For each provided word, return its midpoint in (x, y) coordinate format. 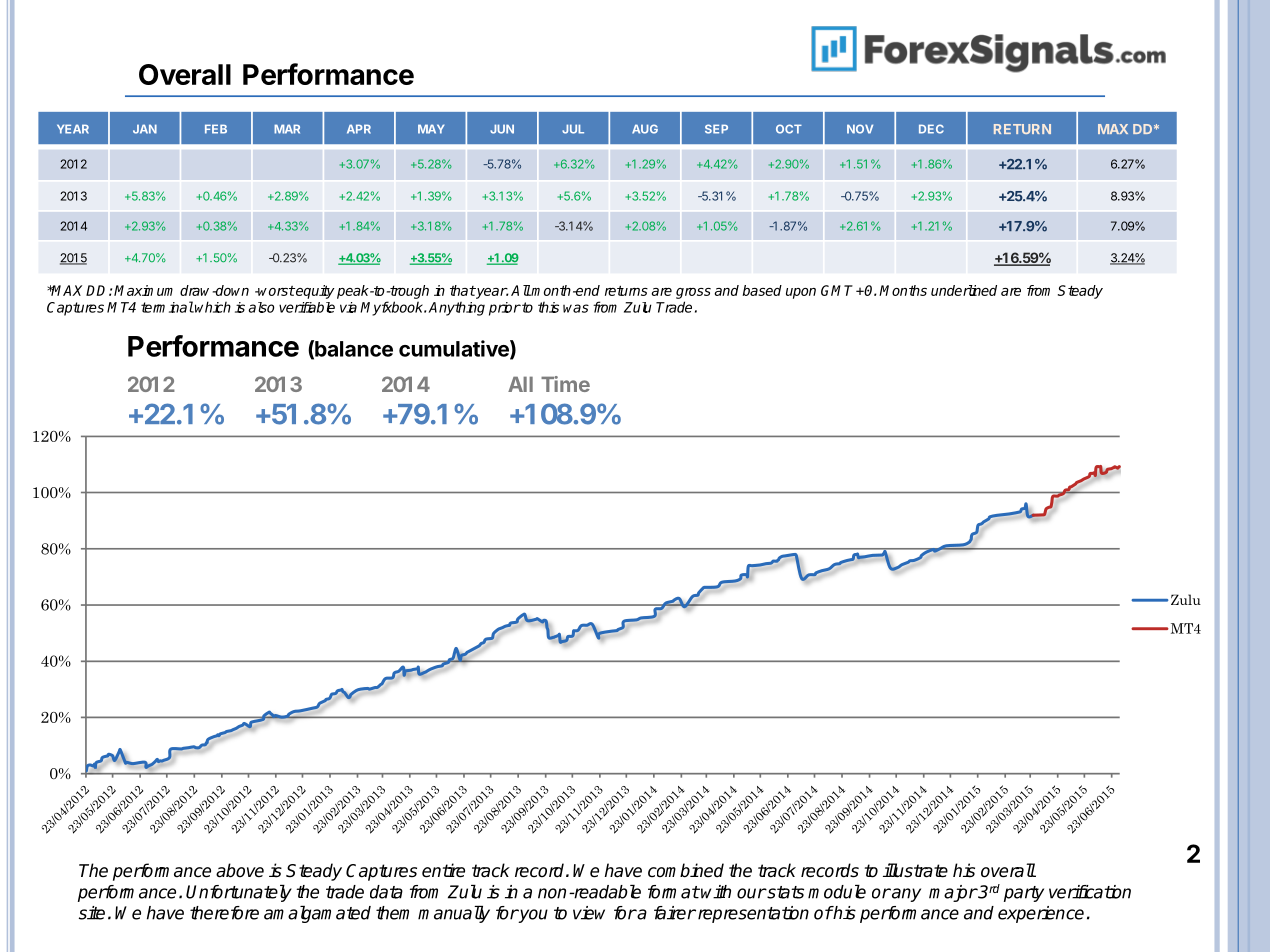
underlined (964, 290)
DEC (931, 129)
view (589, 913)
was (576, 308)
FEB (216, 129)
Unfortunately (239, 893)
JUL (573, 129)
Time (565, 384)
